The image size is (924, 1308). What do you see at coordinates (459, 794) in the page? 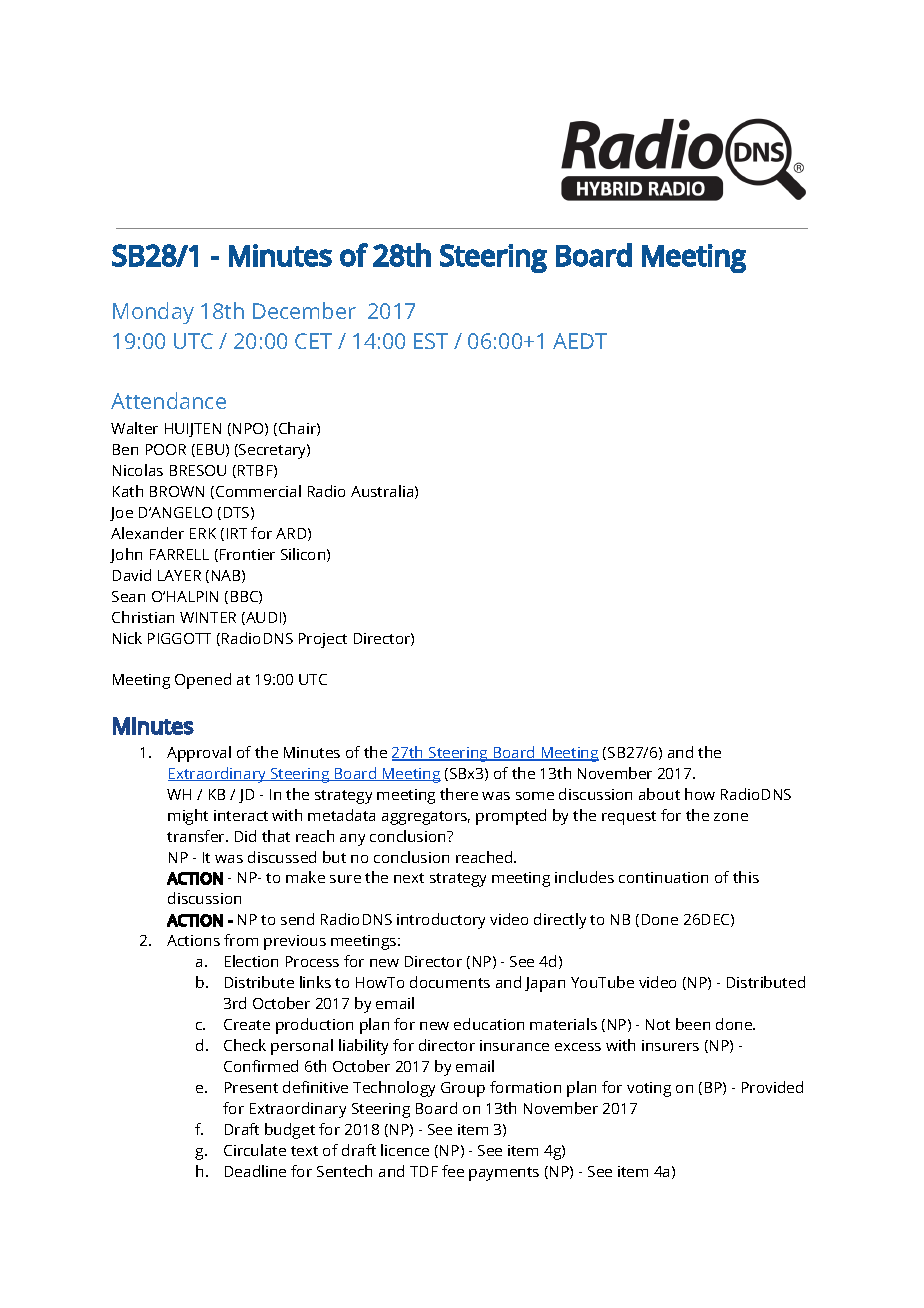
I see `there` at bounding box center [459, 794].
